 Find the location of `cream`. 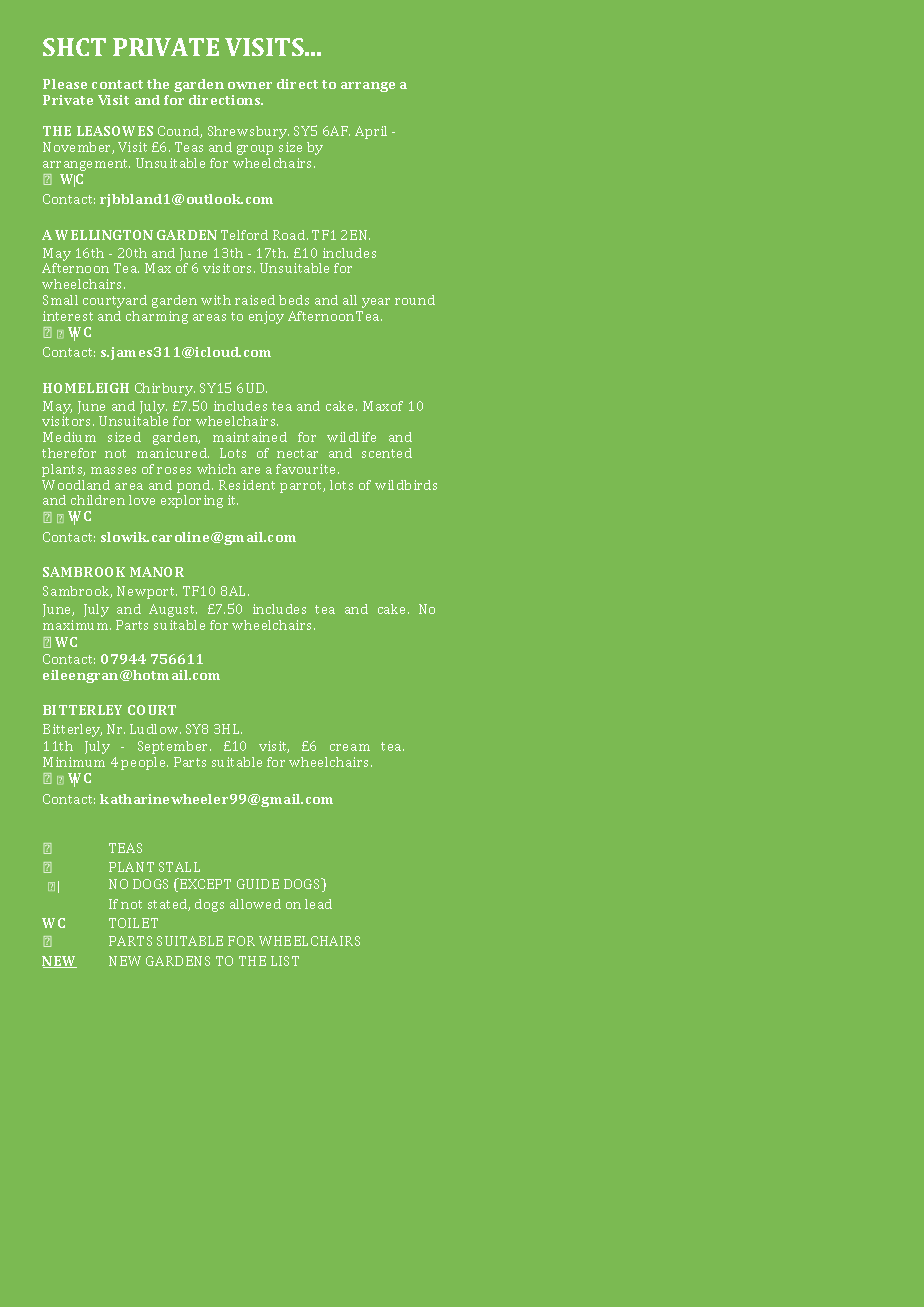

cream is located at coordinates (350, 747).
